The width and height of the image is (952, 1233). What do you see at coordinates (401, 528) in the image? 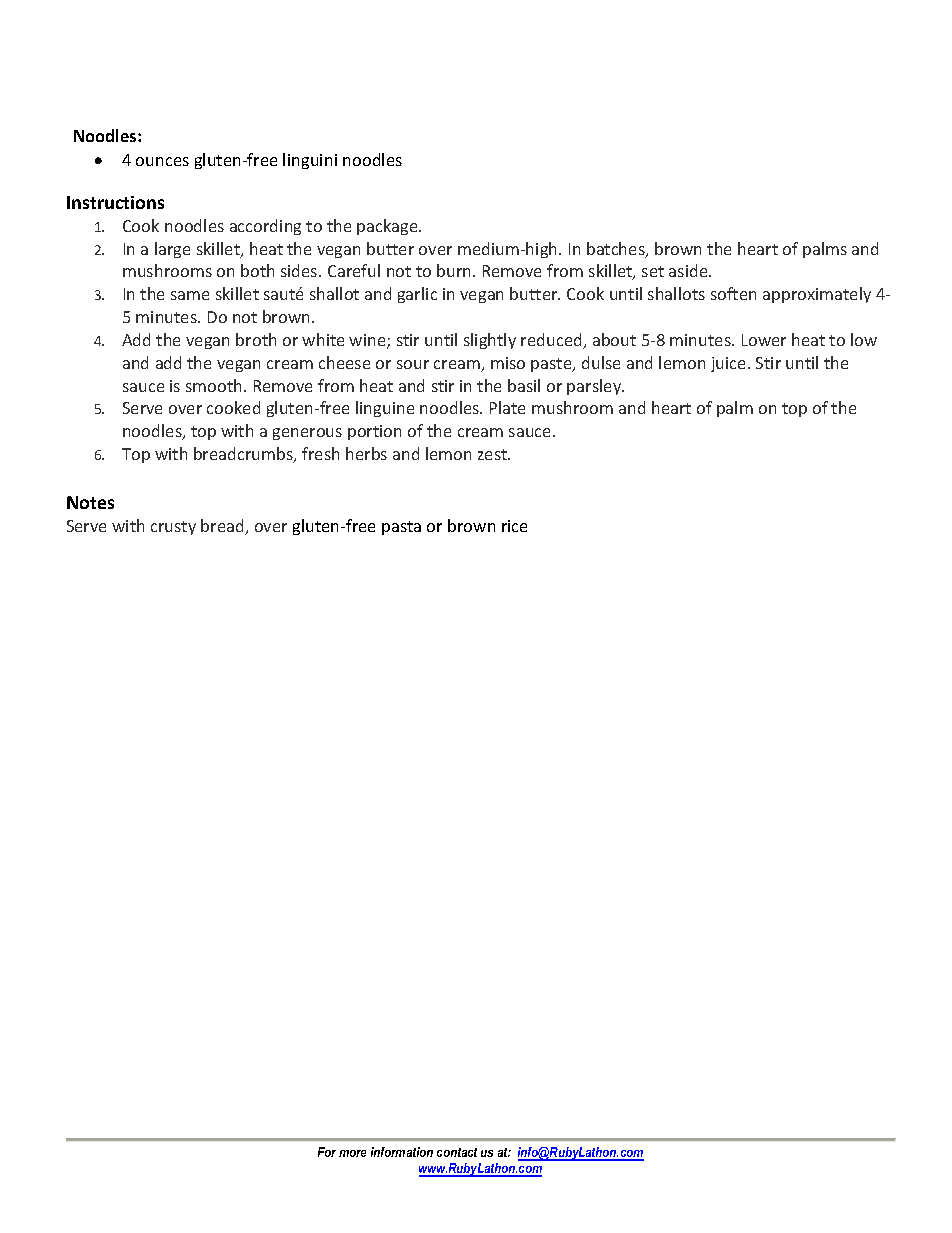
I see `pasta` at bounding box center [401, 528].
